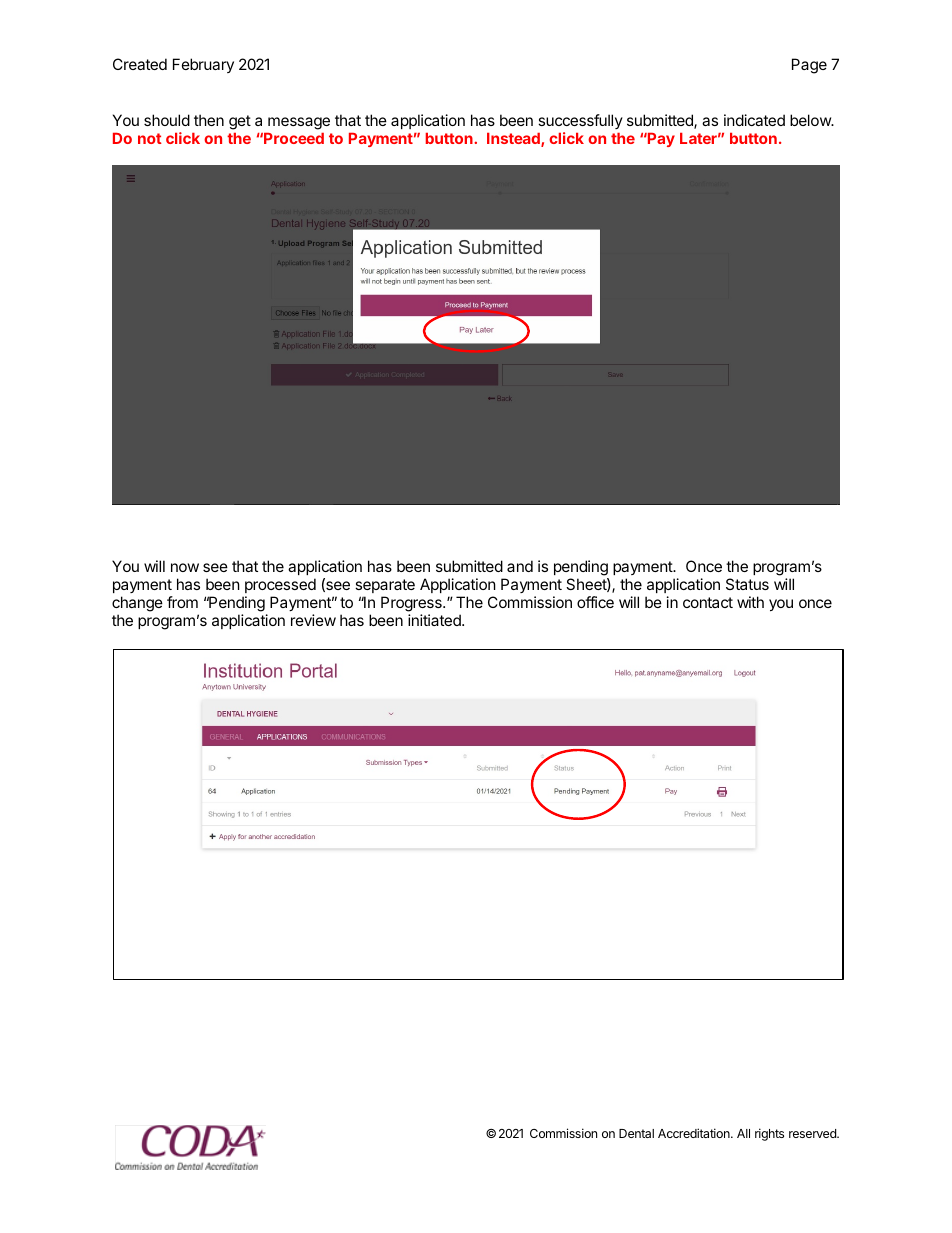 This screenshot has height=1233, width=952. I want to click on review, so click(313, 620).
